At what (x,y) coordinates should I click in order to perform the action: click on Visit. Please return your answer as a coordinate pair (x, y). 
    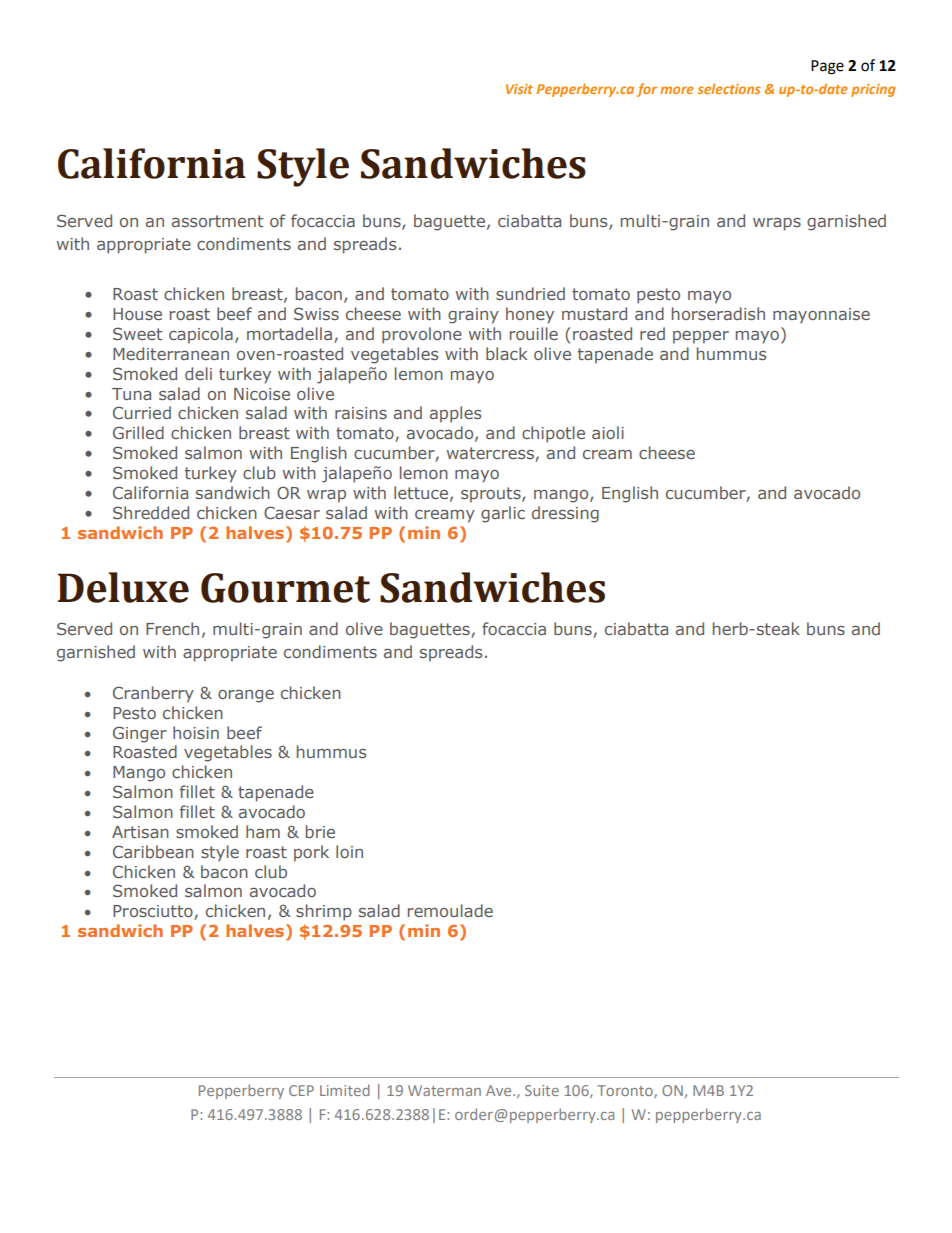
    Looking at the image, I should click on (519, 89).
